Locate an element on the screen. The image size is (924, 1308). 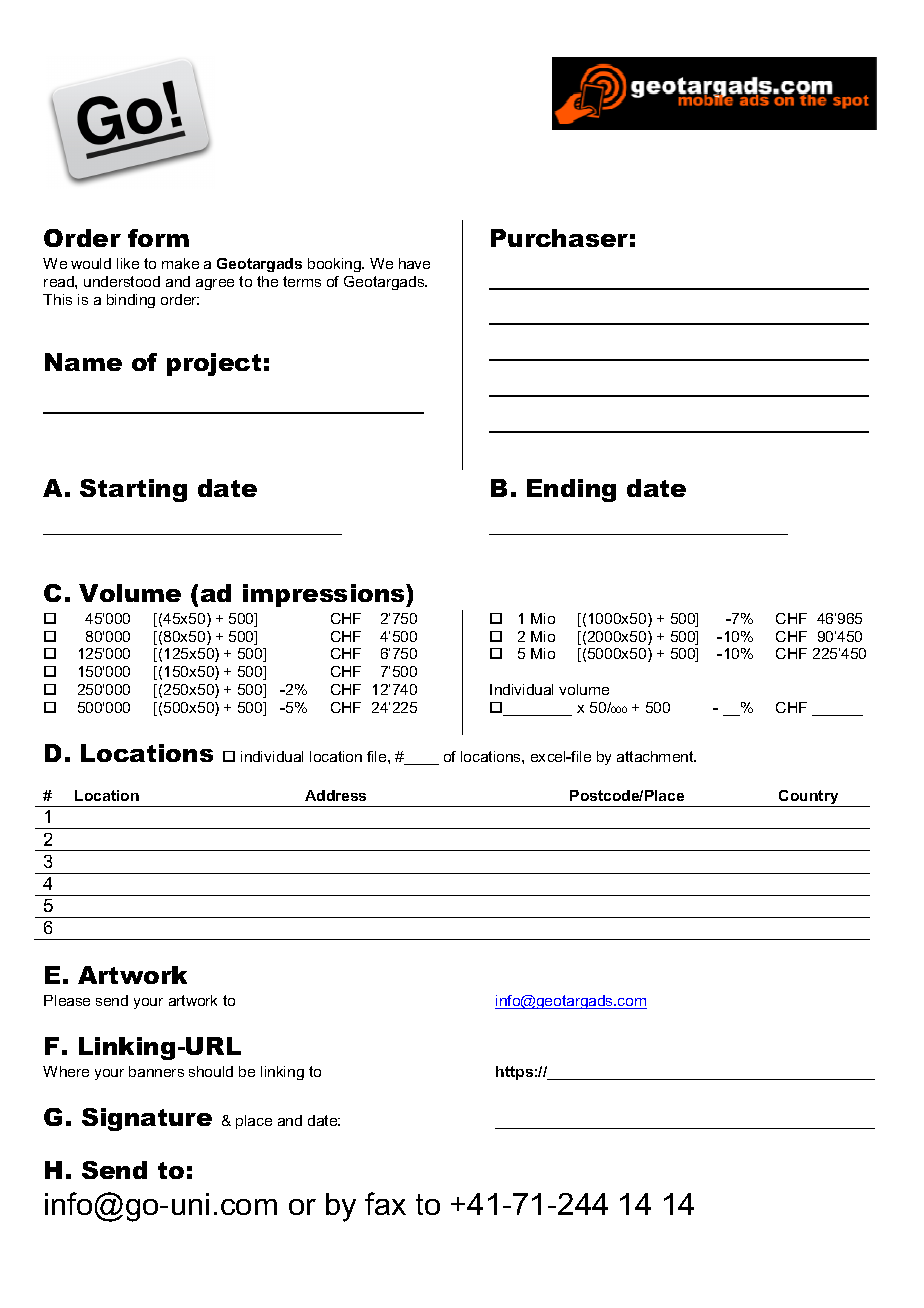
Address is located at coordinates (335, 795).
